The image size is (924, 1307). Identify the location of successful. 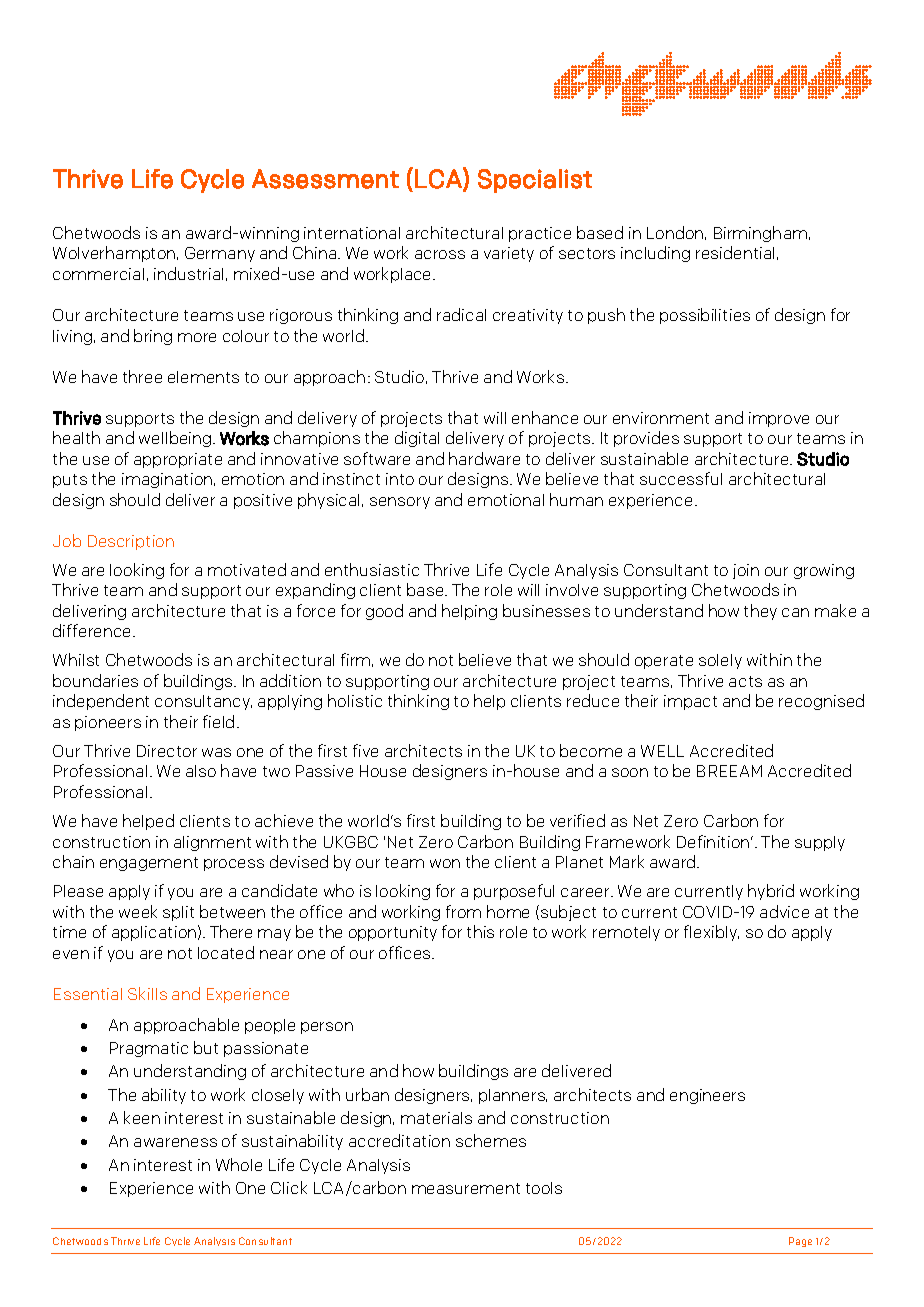
(681, 478).
